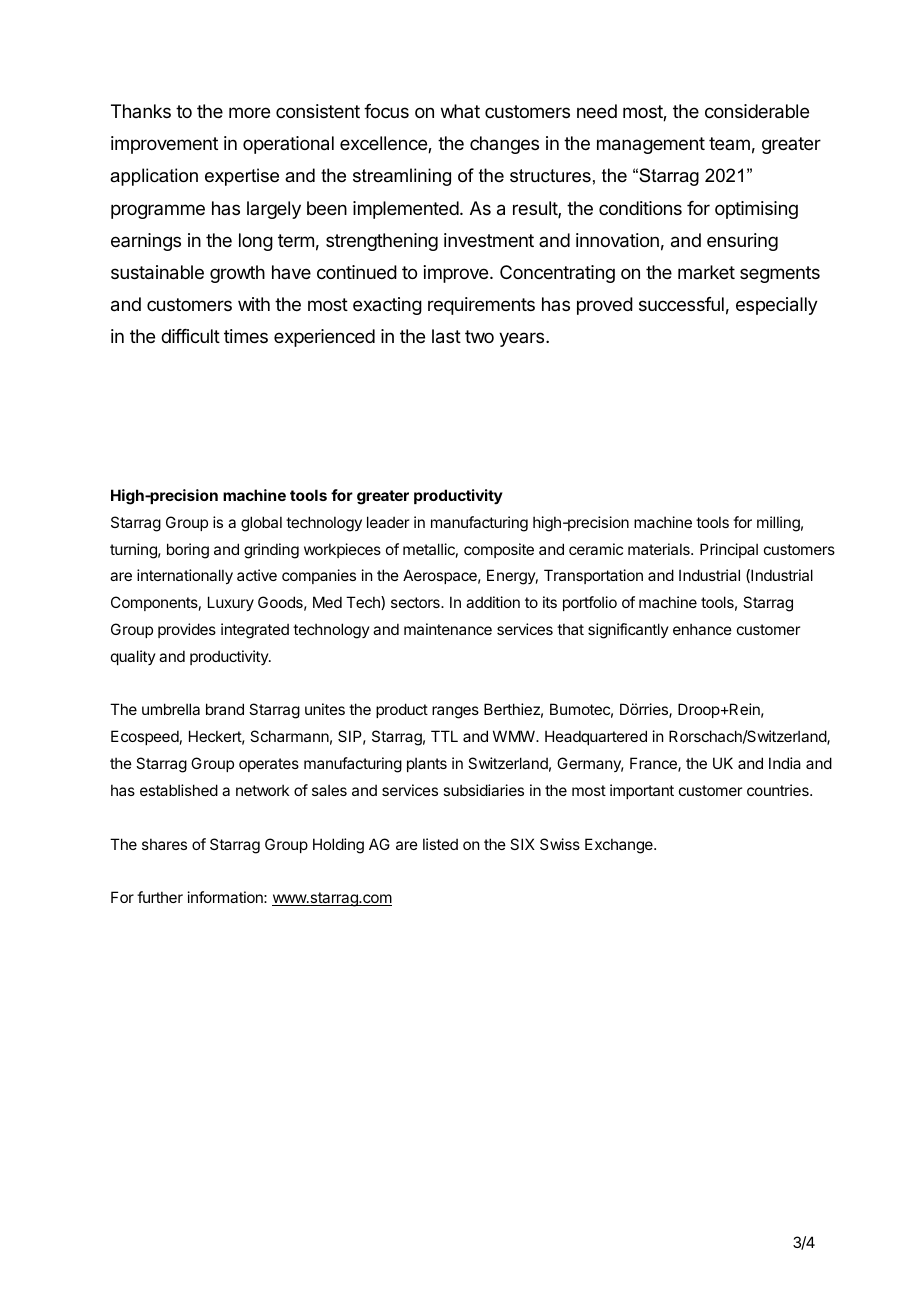 The image size is (924, 1308). I want to click on listed, so click(440, 844).
